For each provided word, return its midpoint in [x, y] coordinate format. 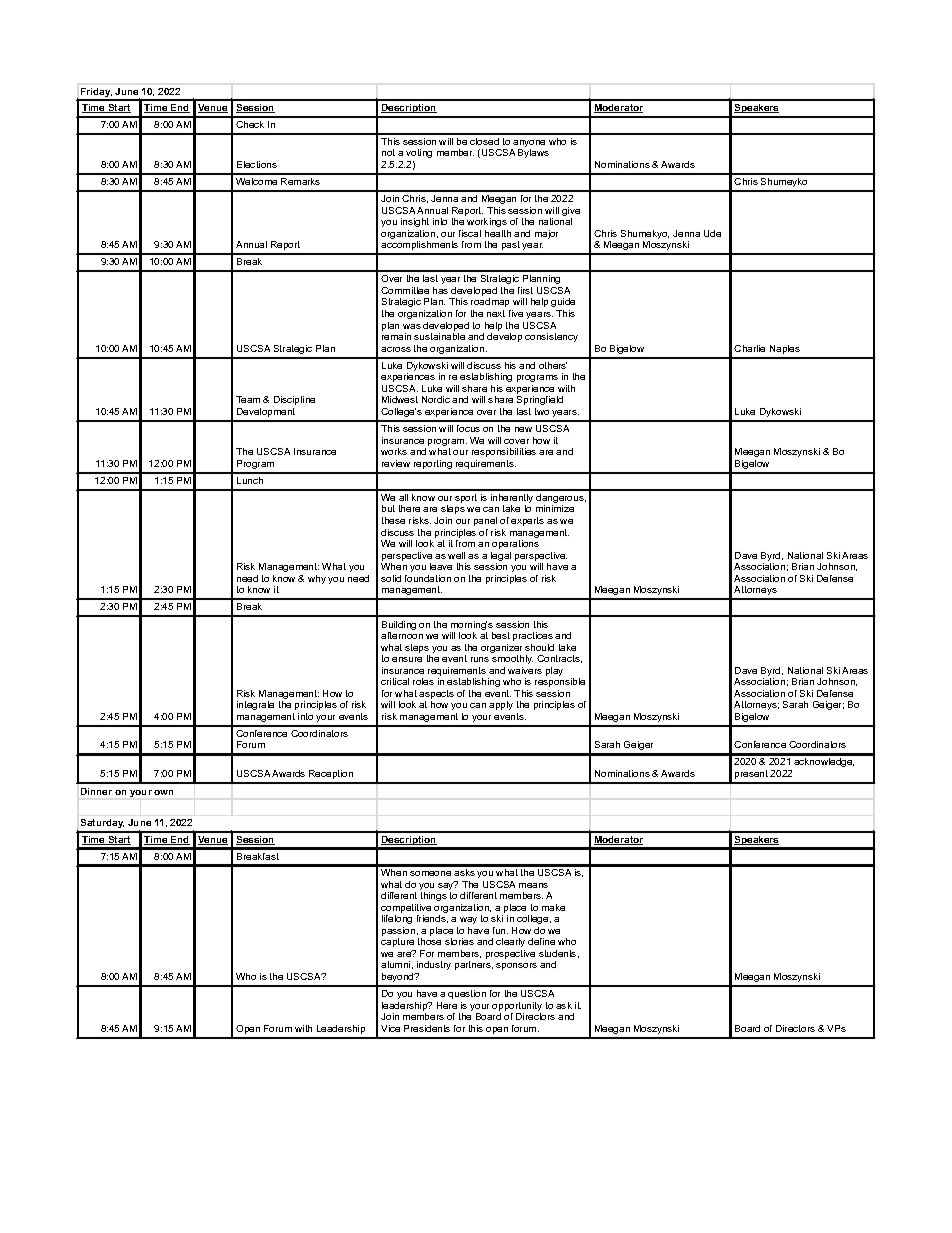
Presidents [427, 1028]
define [541, 941]
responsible [560, 682]
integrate [255, 705]
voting [419, 153]
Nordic [436, 399]
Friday [96, 94]
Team [248, 399]
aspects [436, 696]
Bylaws [533, 153]
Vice [390, 1028]
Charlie [749, 348]
